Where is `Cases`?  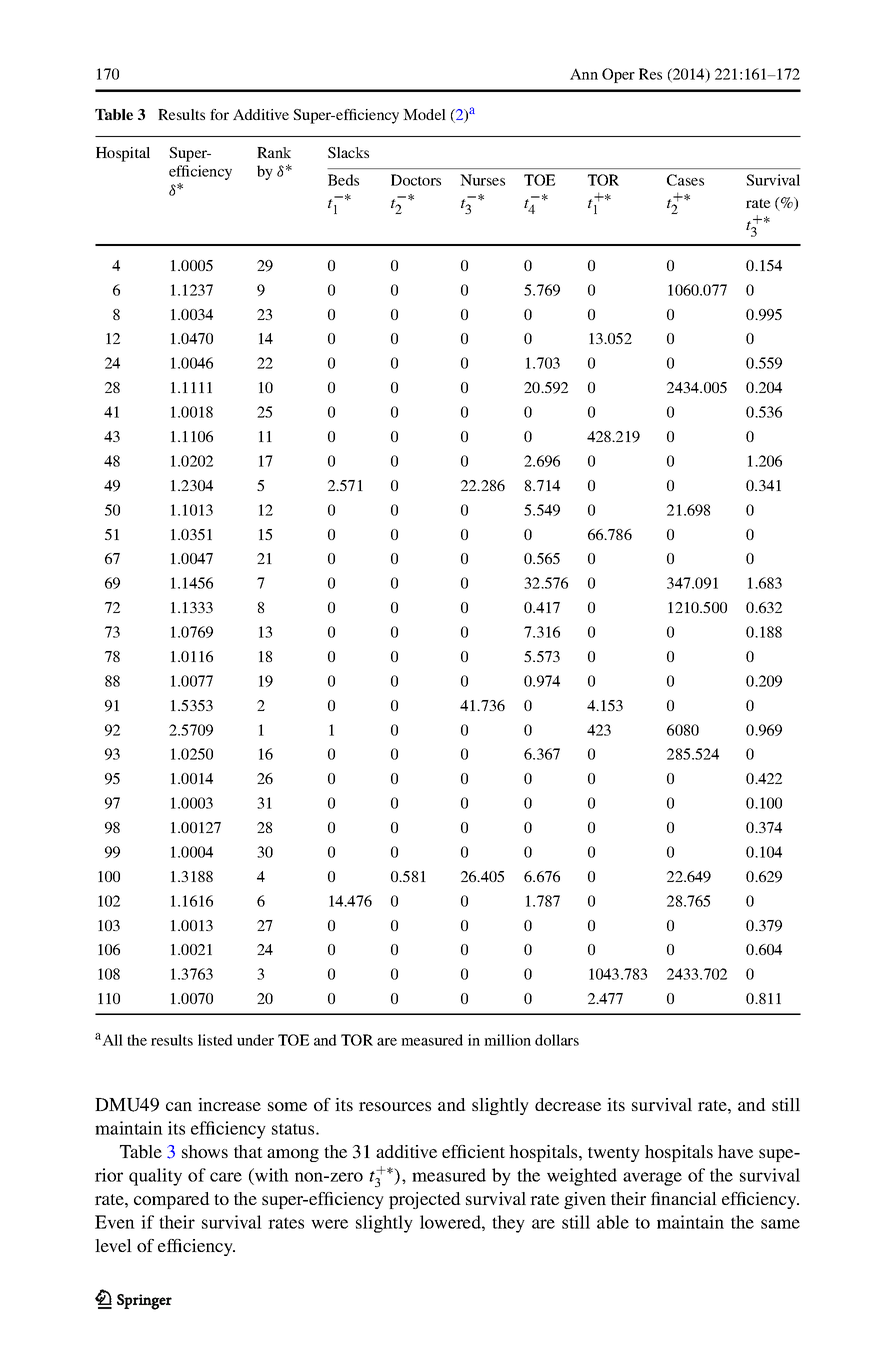 Cases is located at coordinates (685, 180).
